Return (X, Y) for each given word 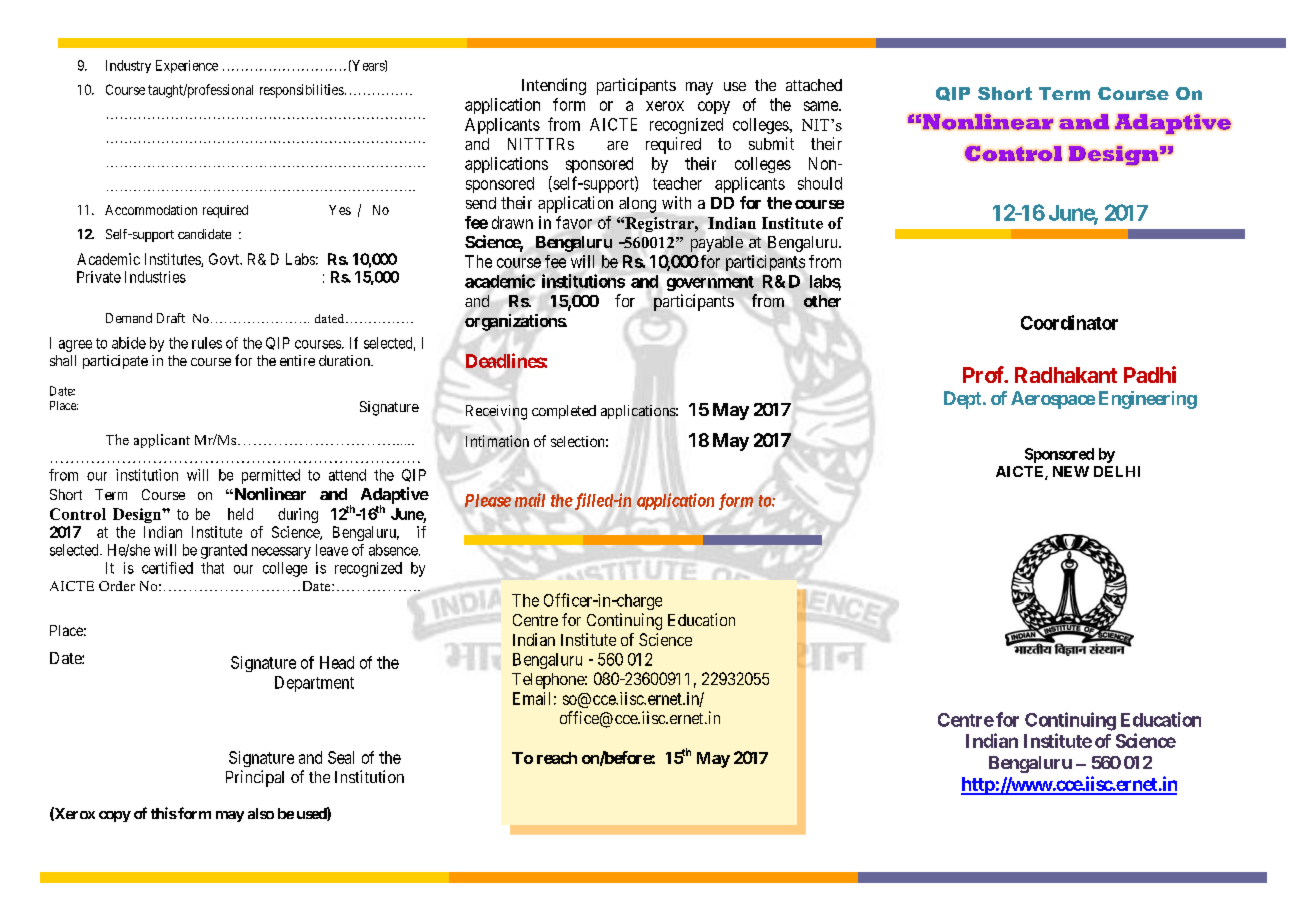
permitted (271, 476)
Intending (554, 86)
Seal (341, 757)
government (710, 283)
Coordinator (1069, 322)
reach (557, 758)
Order (117, 586)
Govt (225, 259)
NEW (1071, 471)
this (164, 813)
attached (814, 85)
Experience (187, 66)
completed (564, 412)
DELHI (1117, 471)
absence (393, 550)
